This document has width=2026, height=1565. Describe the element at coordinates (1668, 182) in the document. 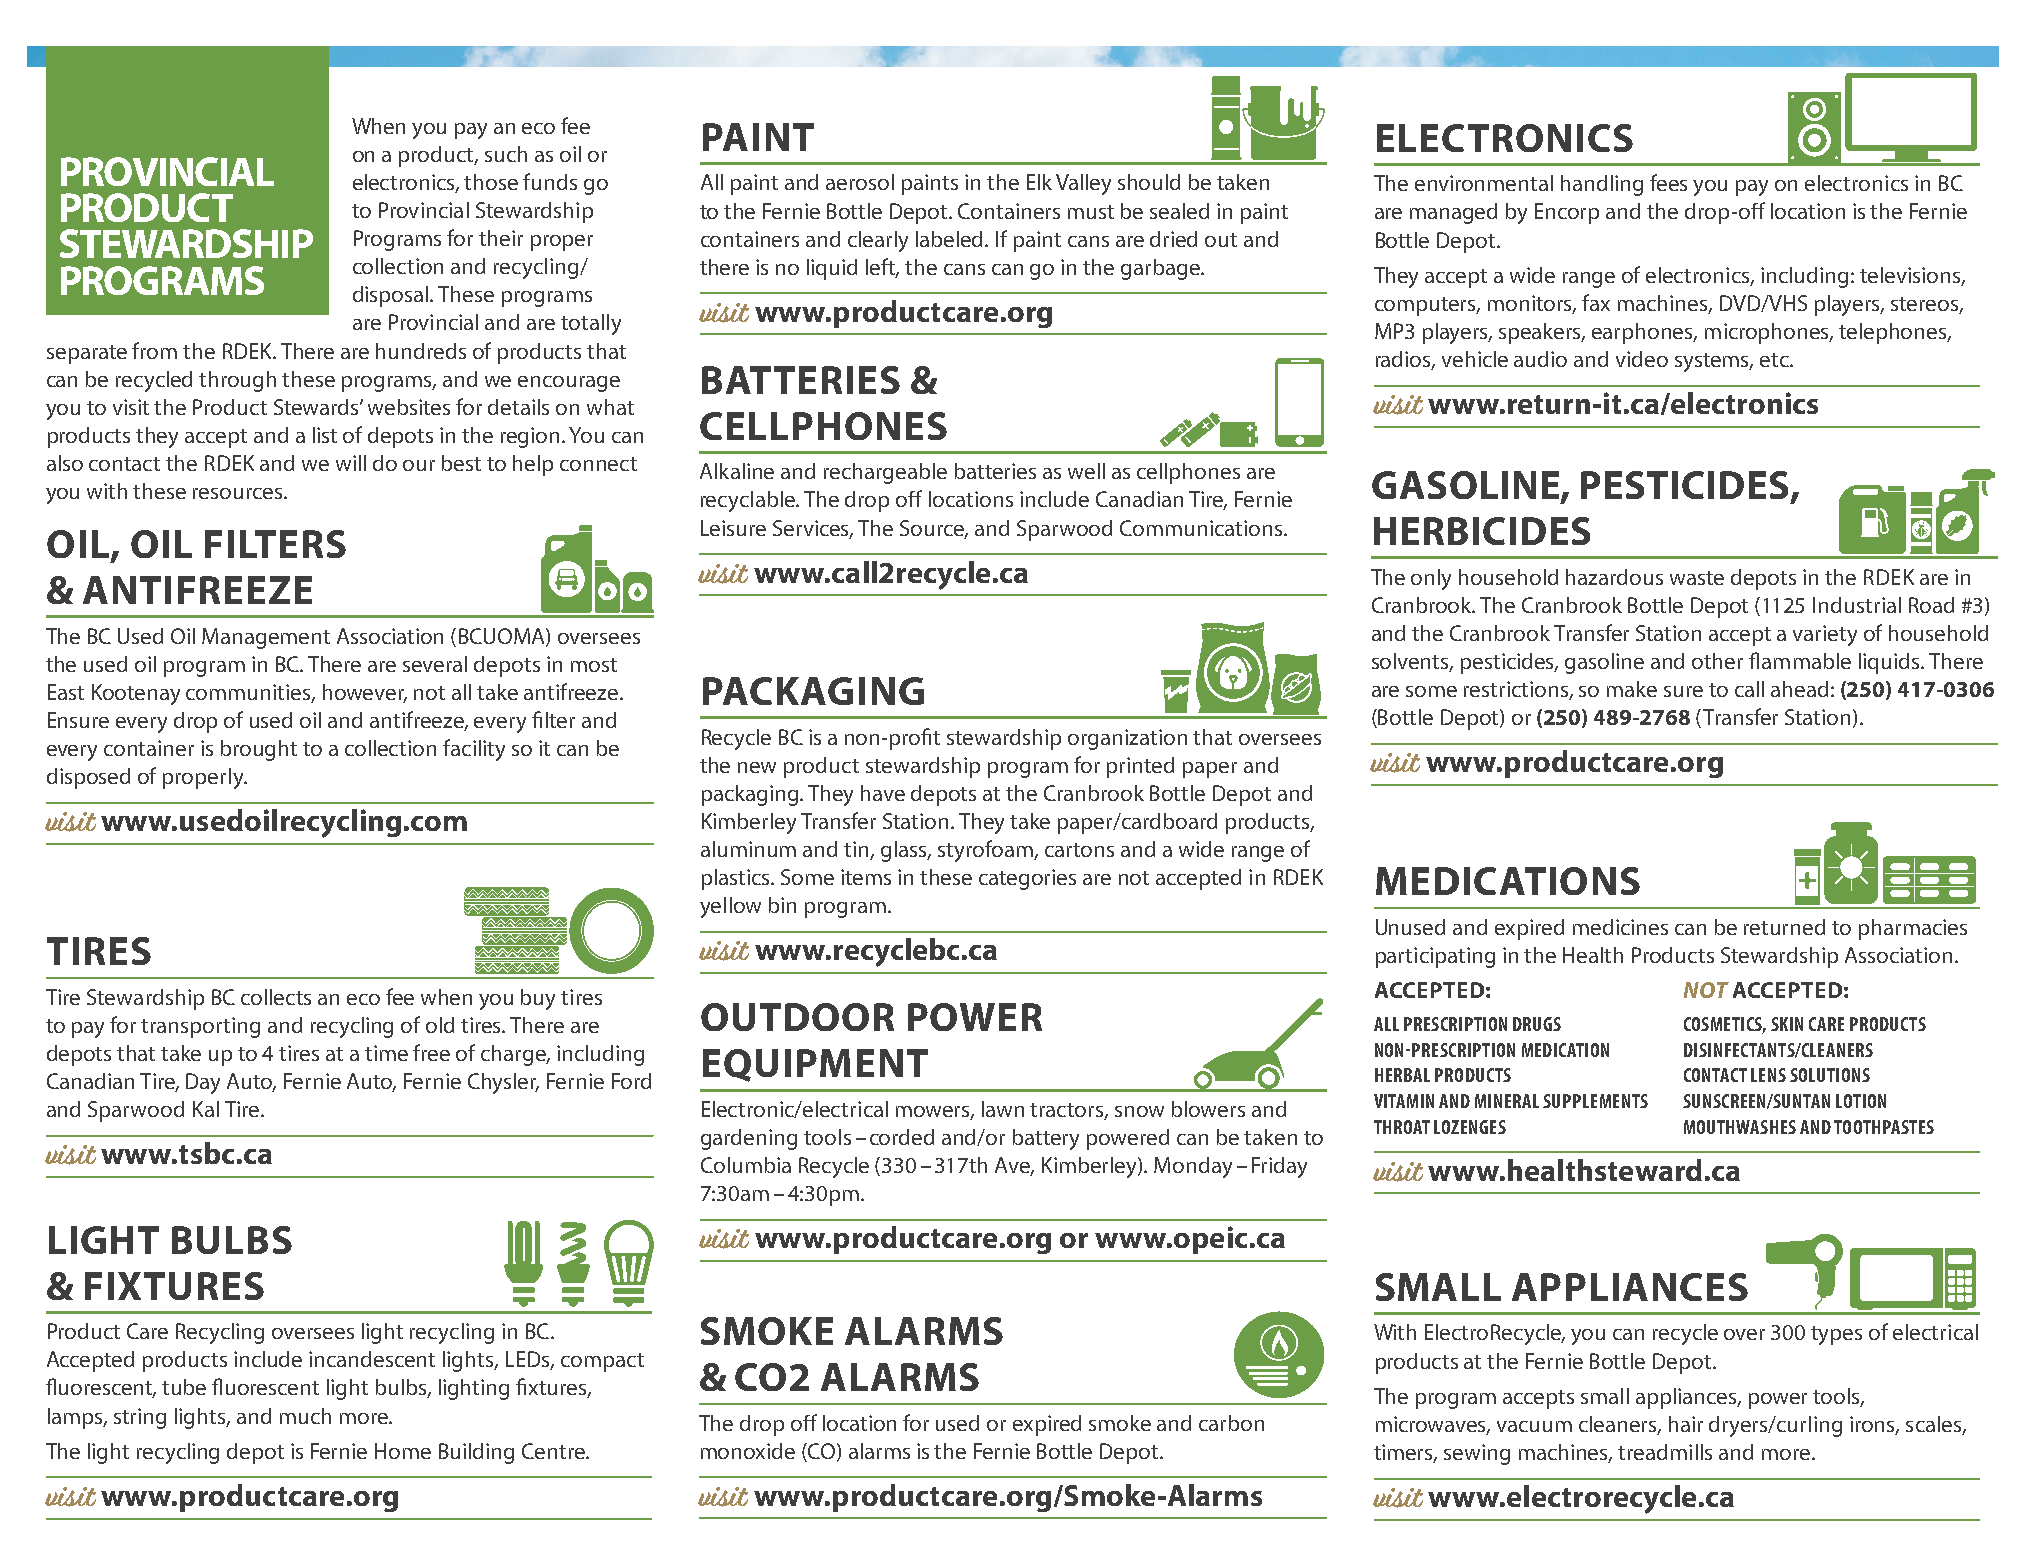

I see `fees` at that location.
